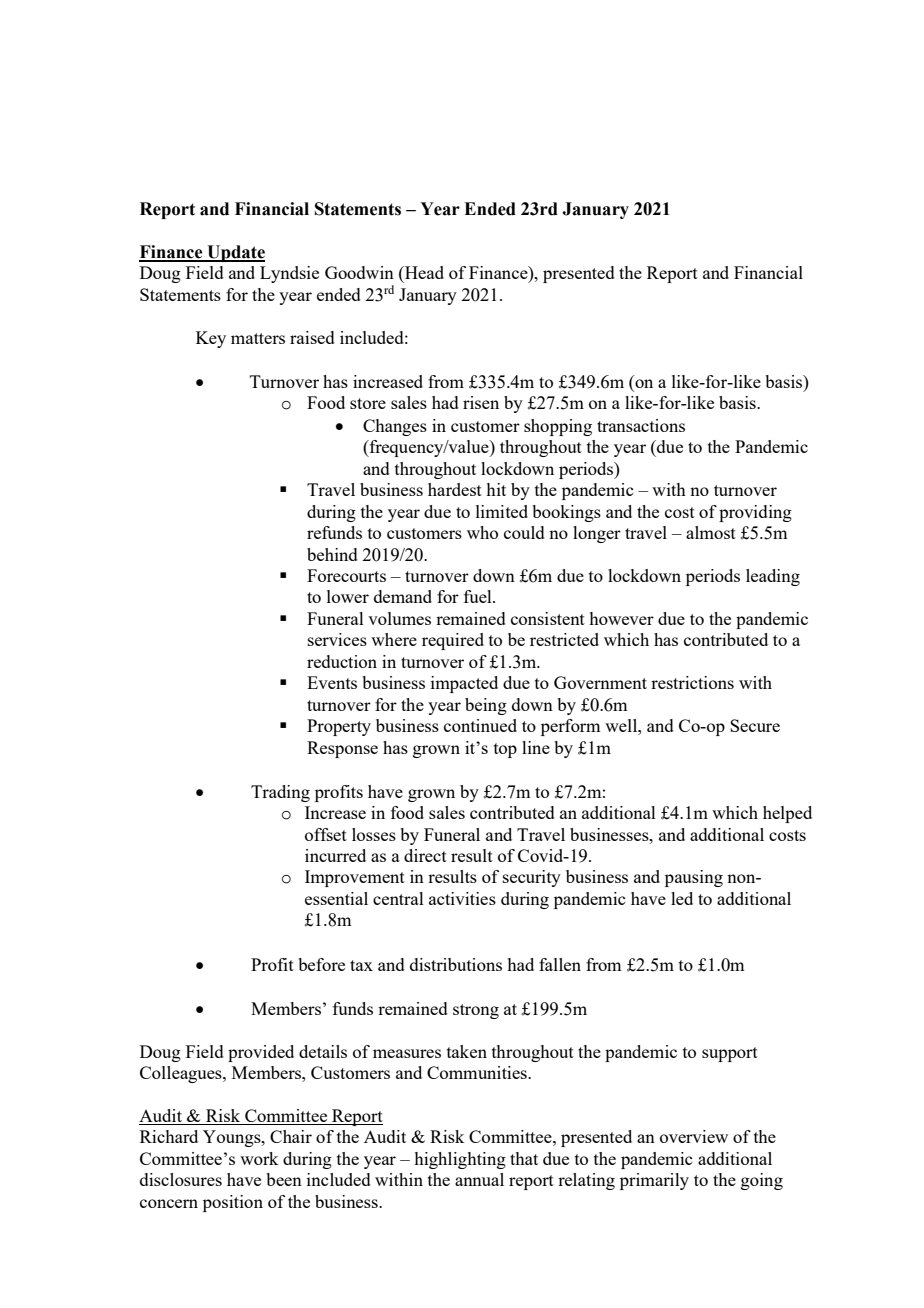  What do you see at coordinates (479, 1179) in the document?
I see `annual` at bounding box center [479, 1179].
